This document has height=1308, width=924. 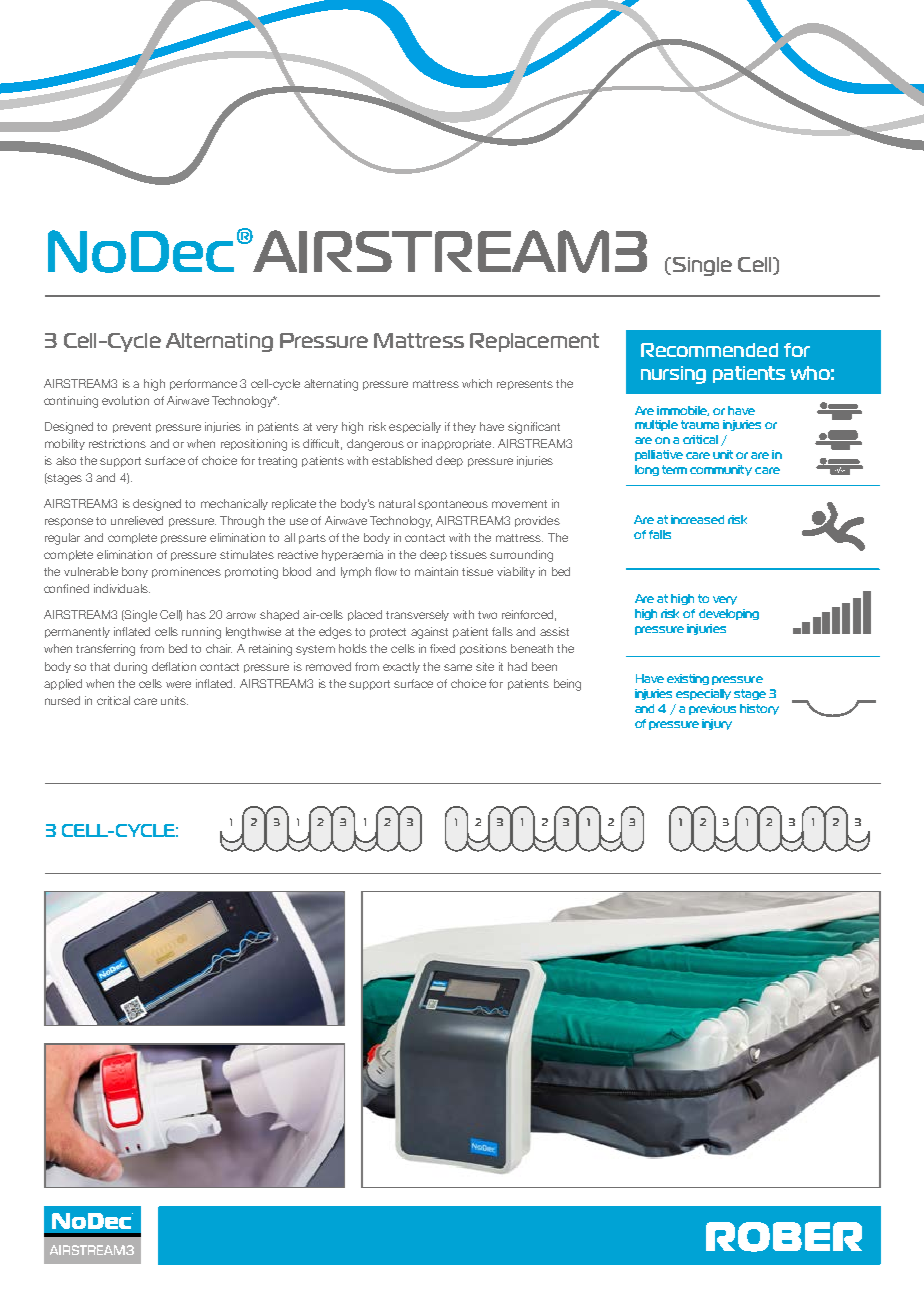 I want to click on nursed, so click(x=62, y=700).
